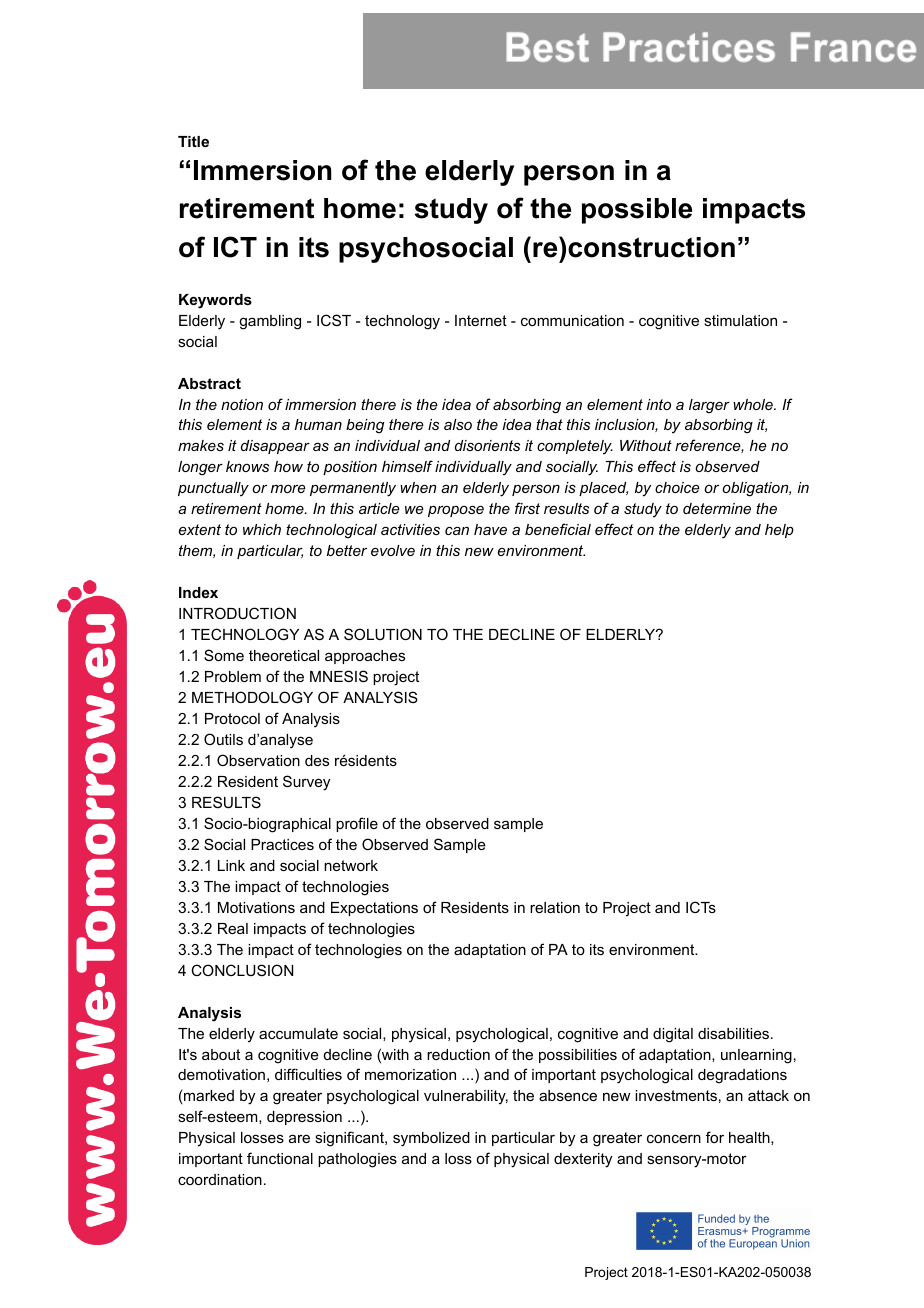 Image resolution: width=924 pixels, height=1308 pixels. Describe the element at coordinates (193, 141) in the screenshot. I see `Title` at that location.
